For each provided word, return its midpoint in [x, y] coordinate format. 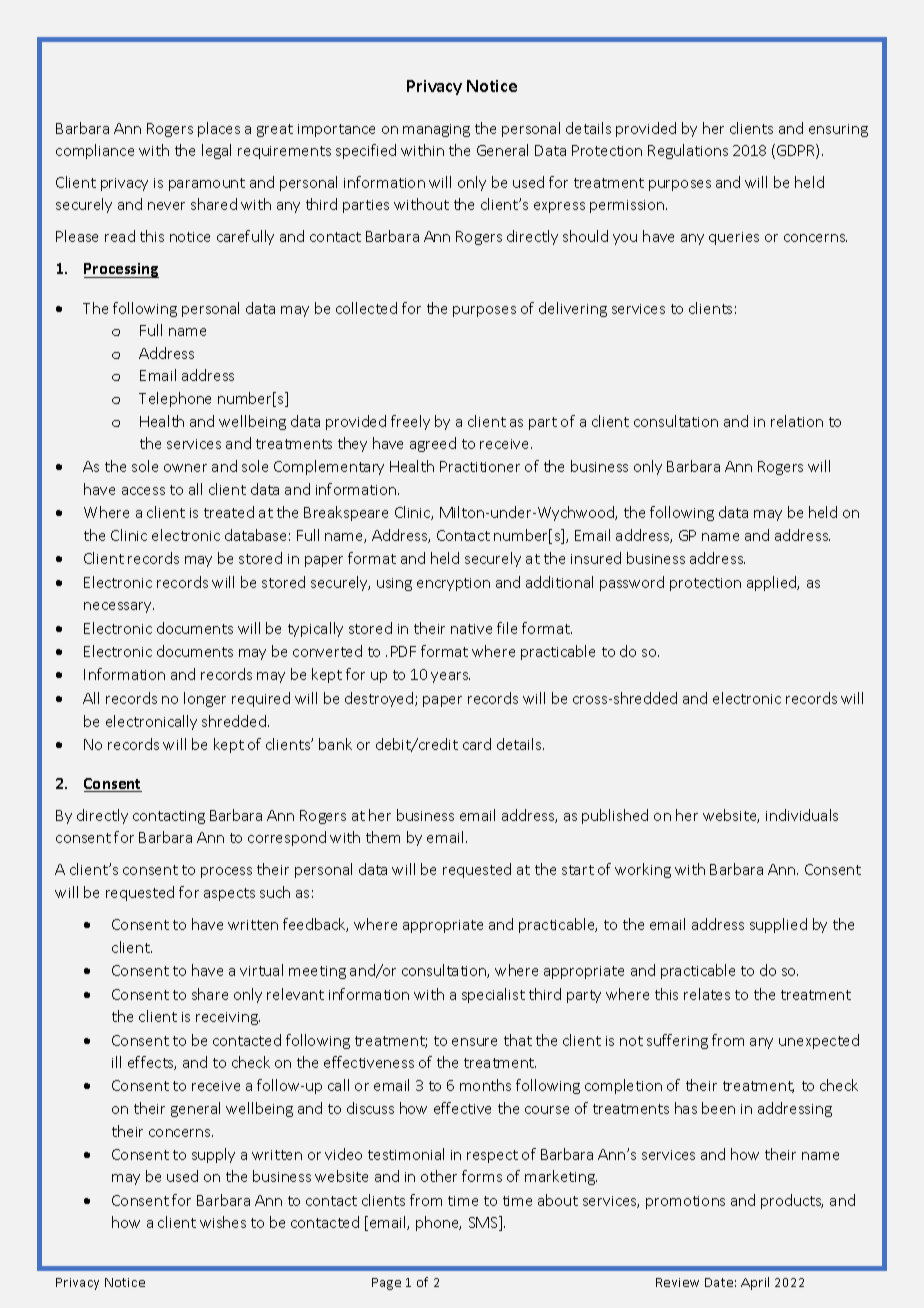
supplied [778, 925]
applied [773, 583]
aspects [229, 894]
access [143, 491]
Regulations [688, 151]
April [755, 1283]
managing [436, 130]
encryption [453, 584]
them [383, 837]
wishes [223, 1222]
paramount [207, 184]
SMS [484, 1223]
